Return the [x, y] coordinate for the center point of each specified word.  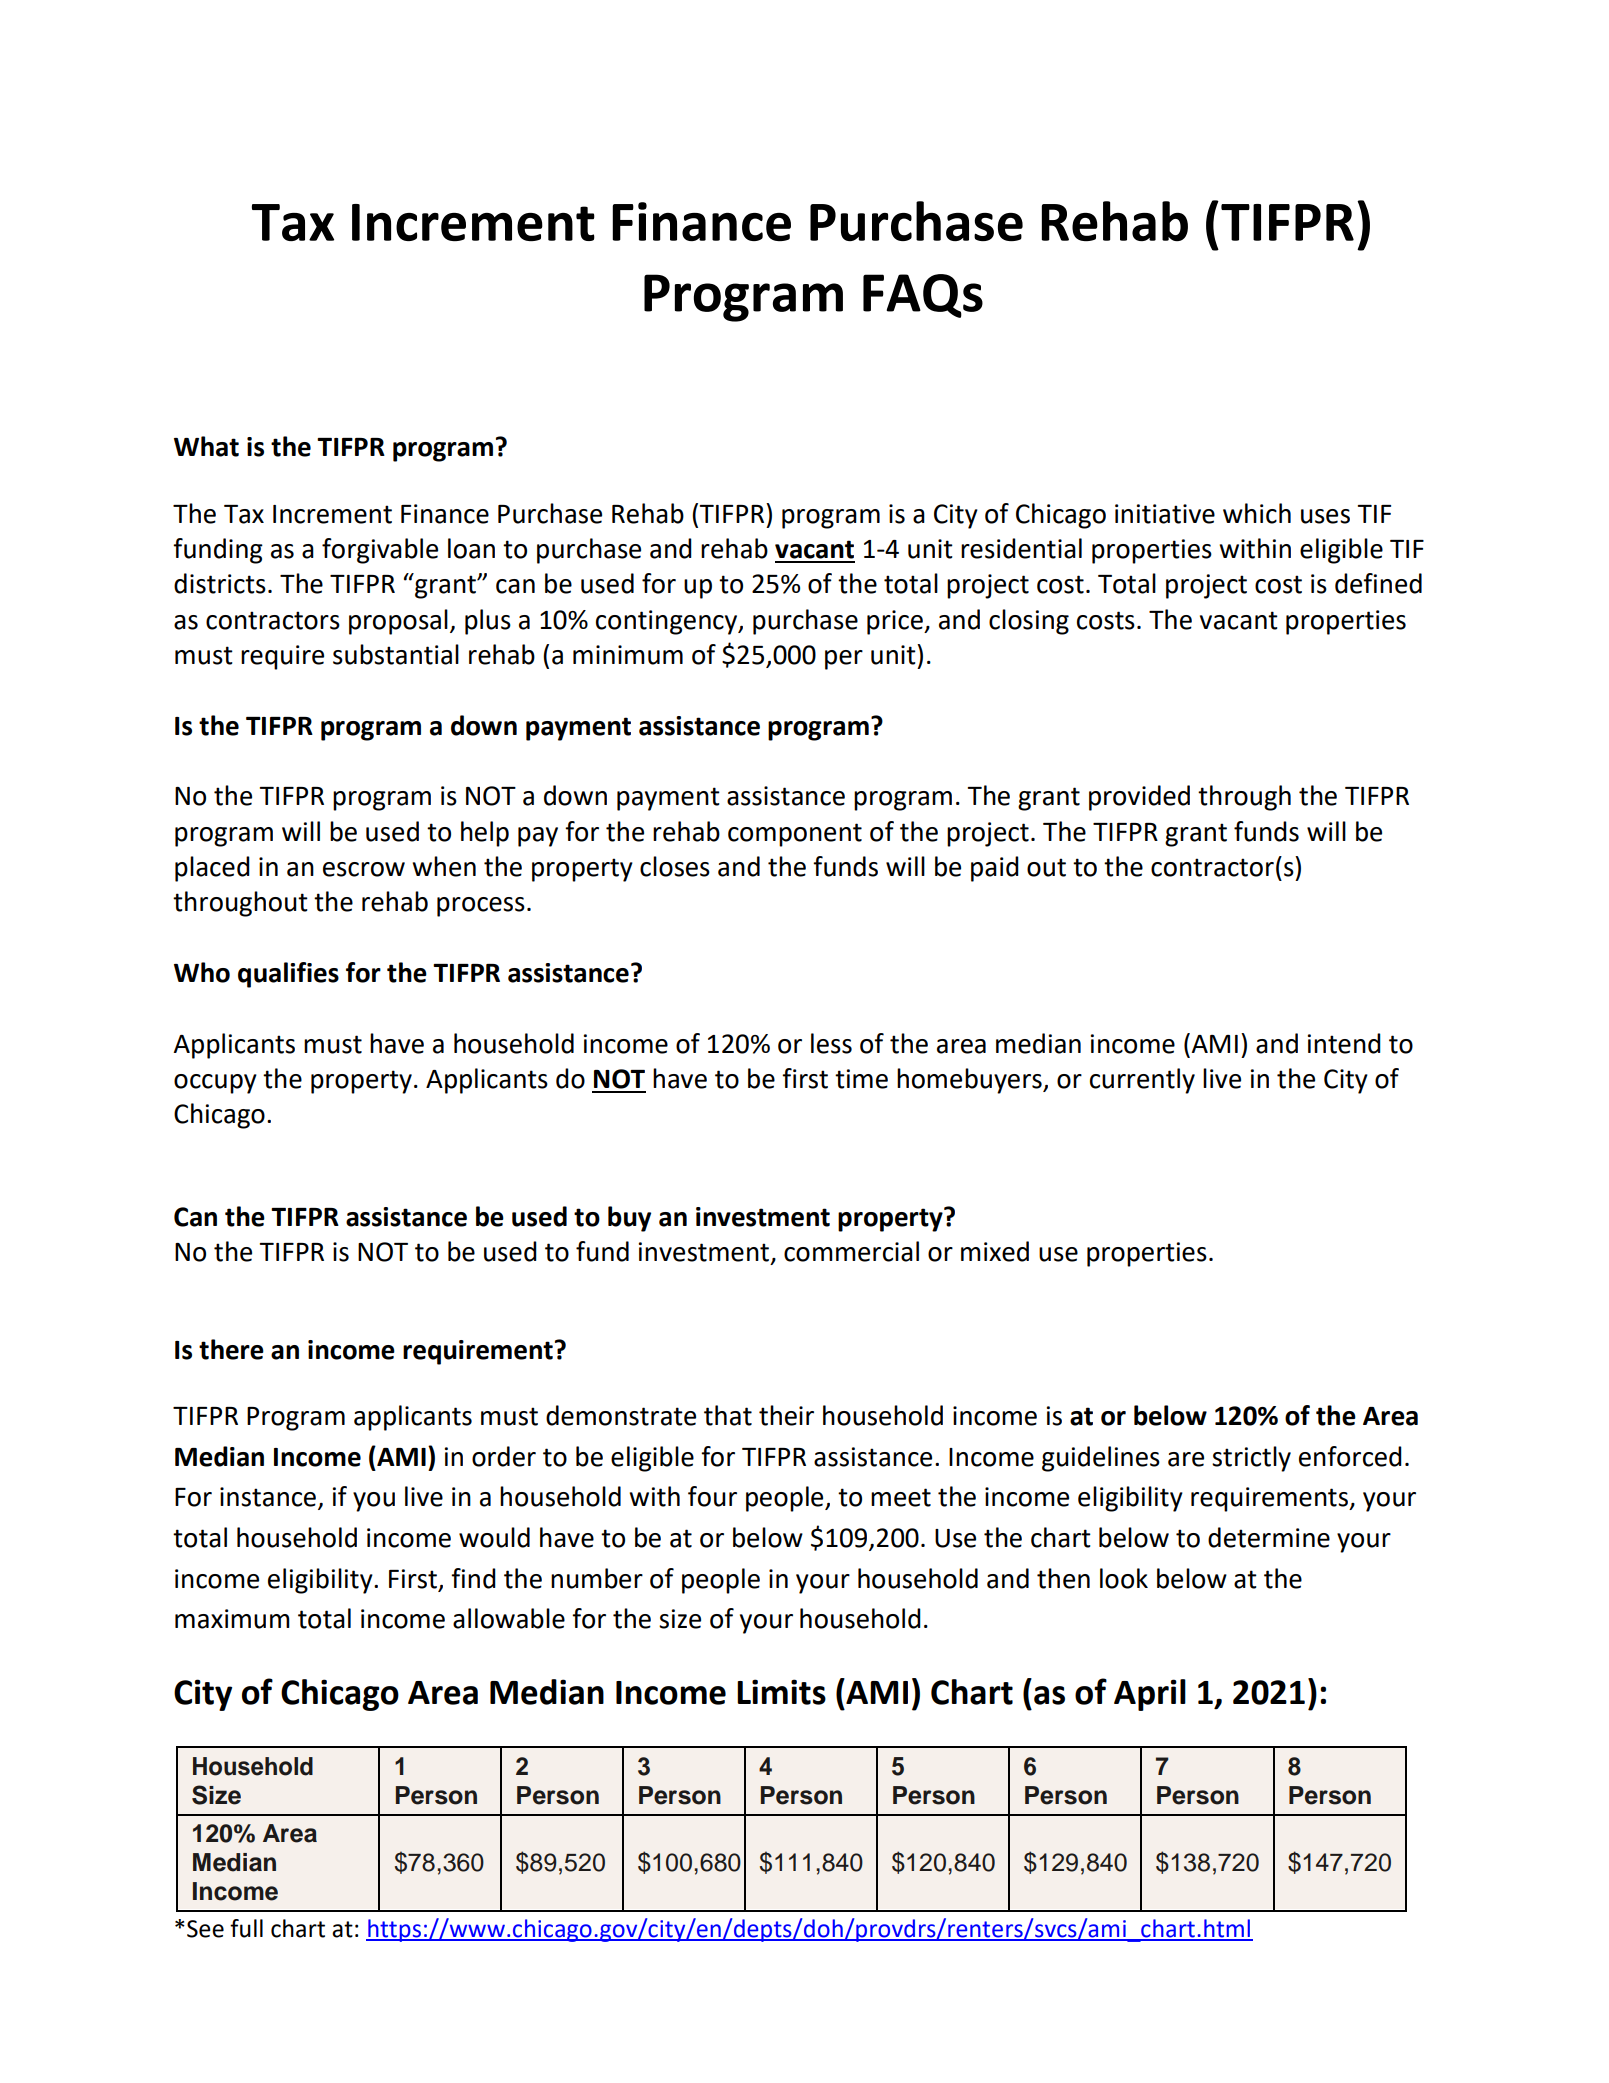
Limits [781, 1692]
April [1150, 1695]
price [896, 622]
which [1257, 513]
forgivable [380, 551]
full [246, 1928]
